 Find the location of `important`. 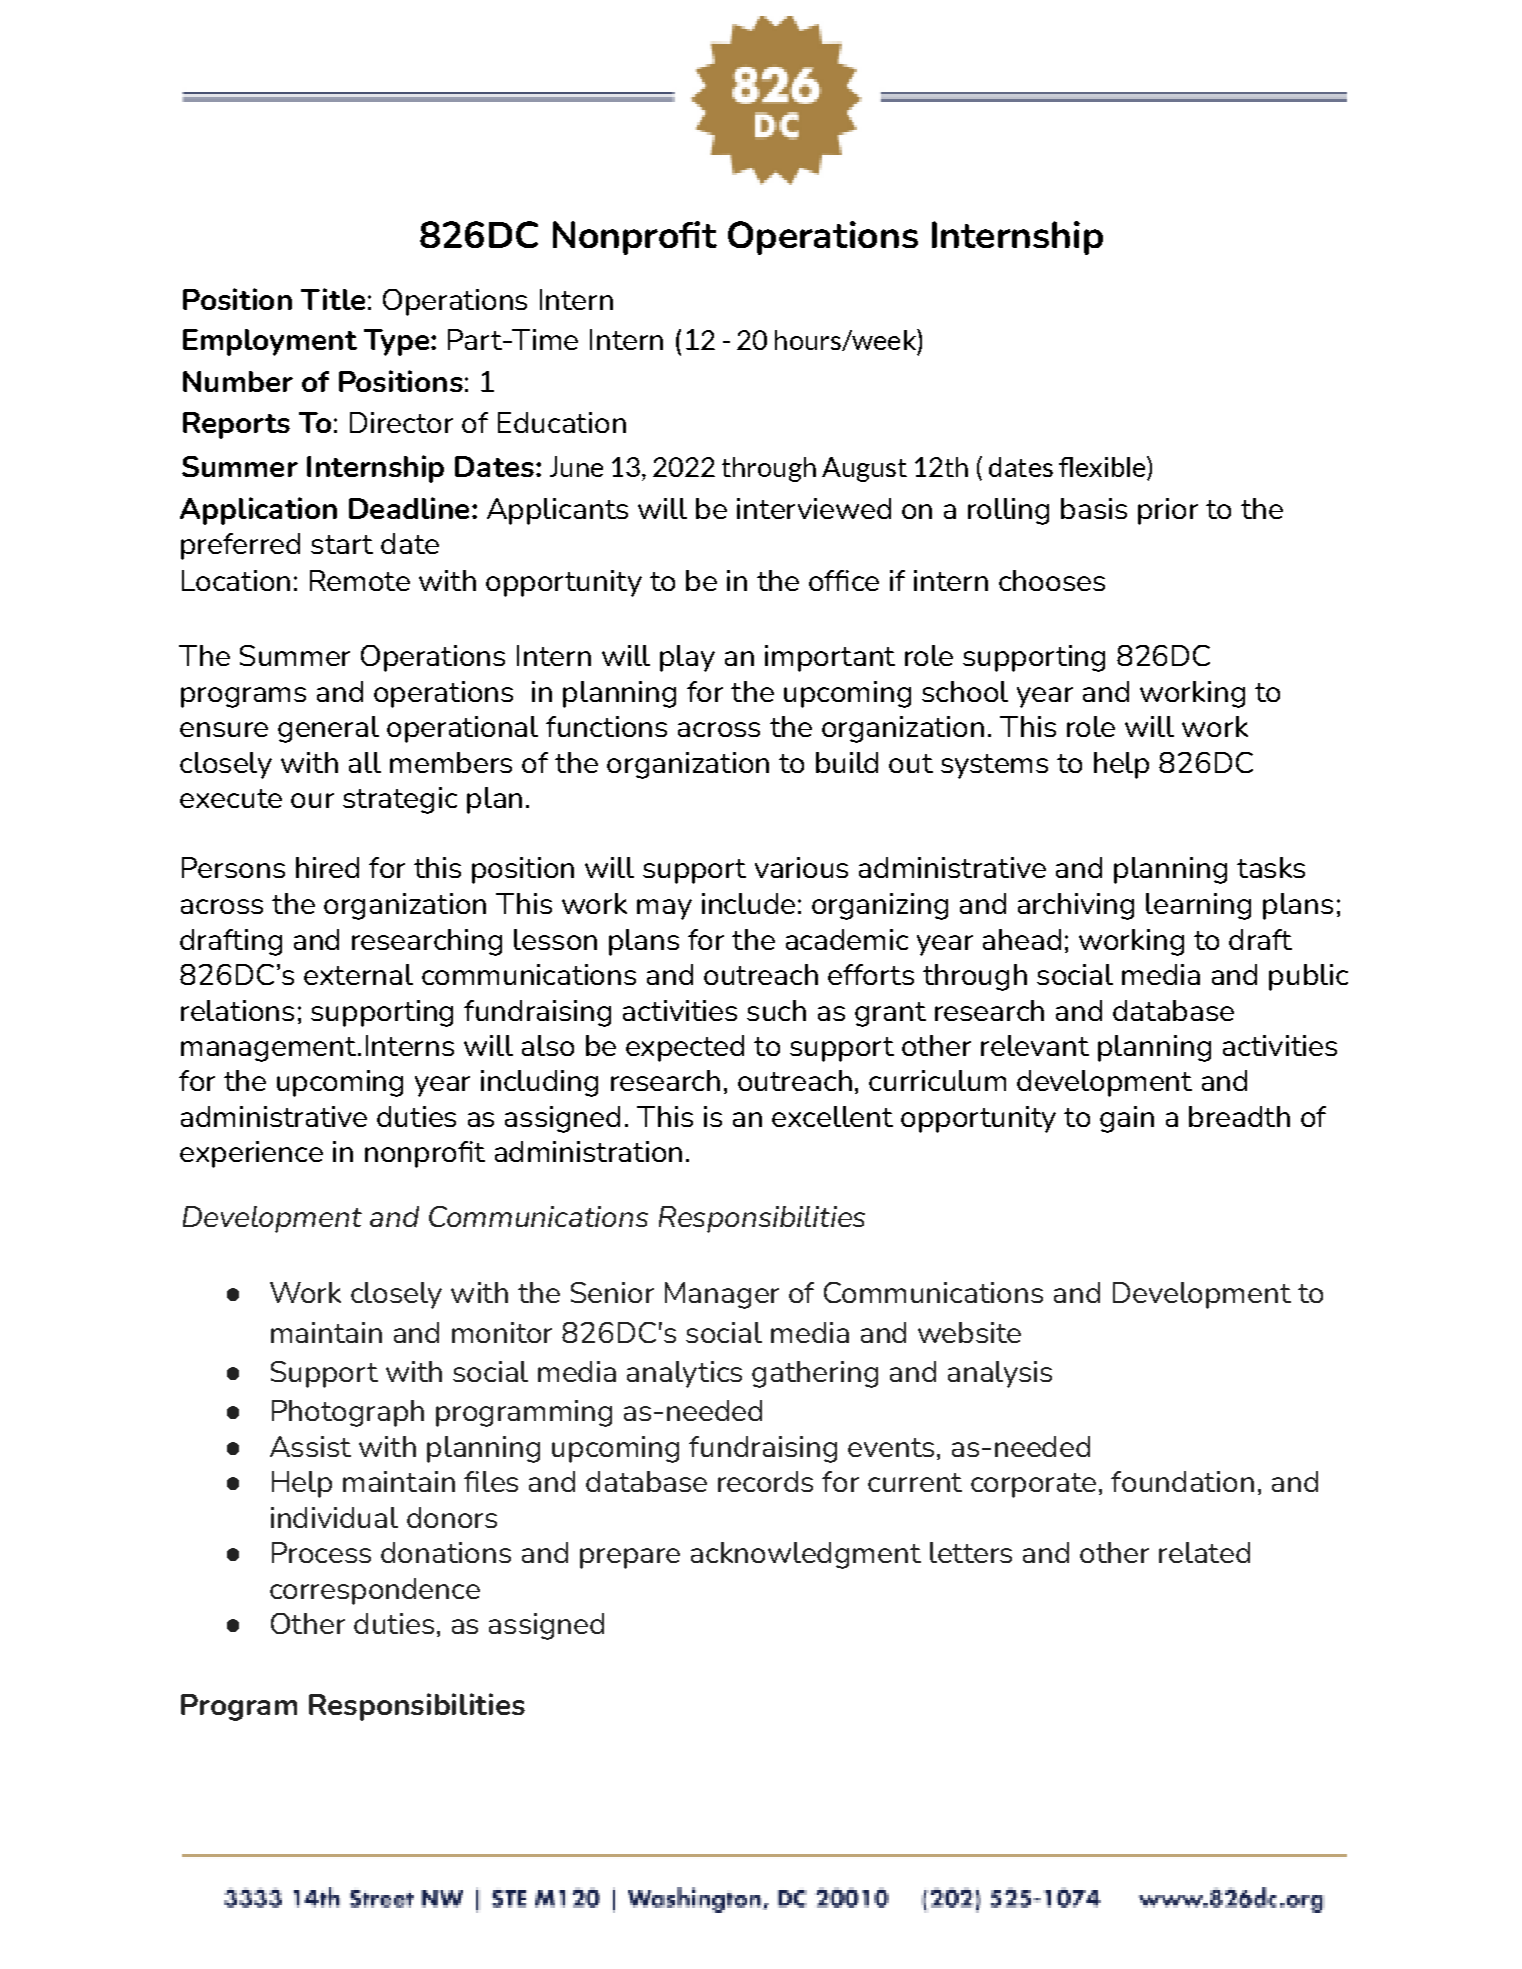

important is located at coordinates (830, 658).
